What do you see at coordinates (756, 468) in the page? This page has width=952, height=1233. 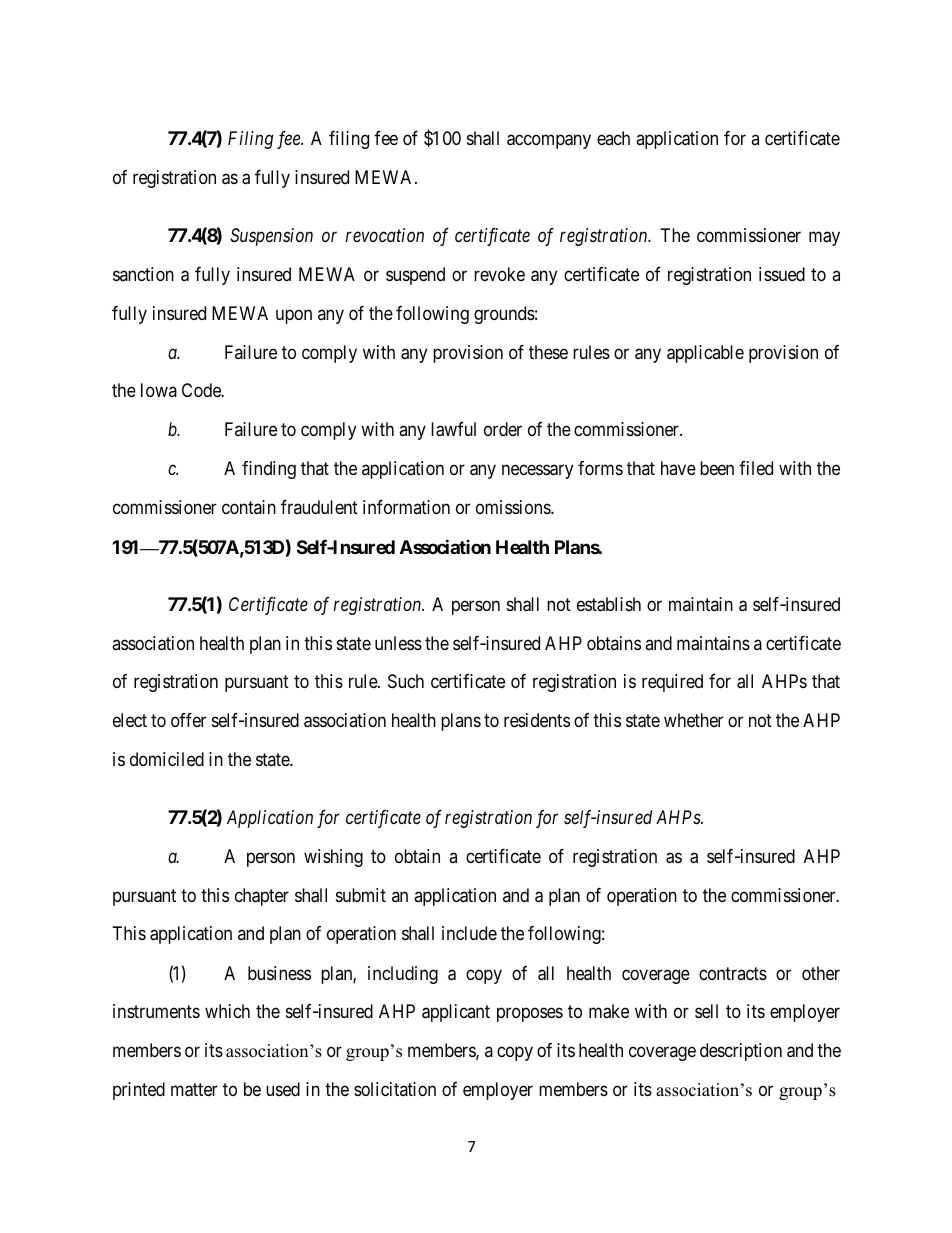 I see `filed` at bounding box center [756, 468].
